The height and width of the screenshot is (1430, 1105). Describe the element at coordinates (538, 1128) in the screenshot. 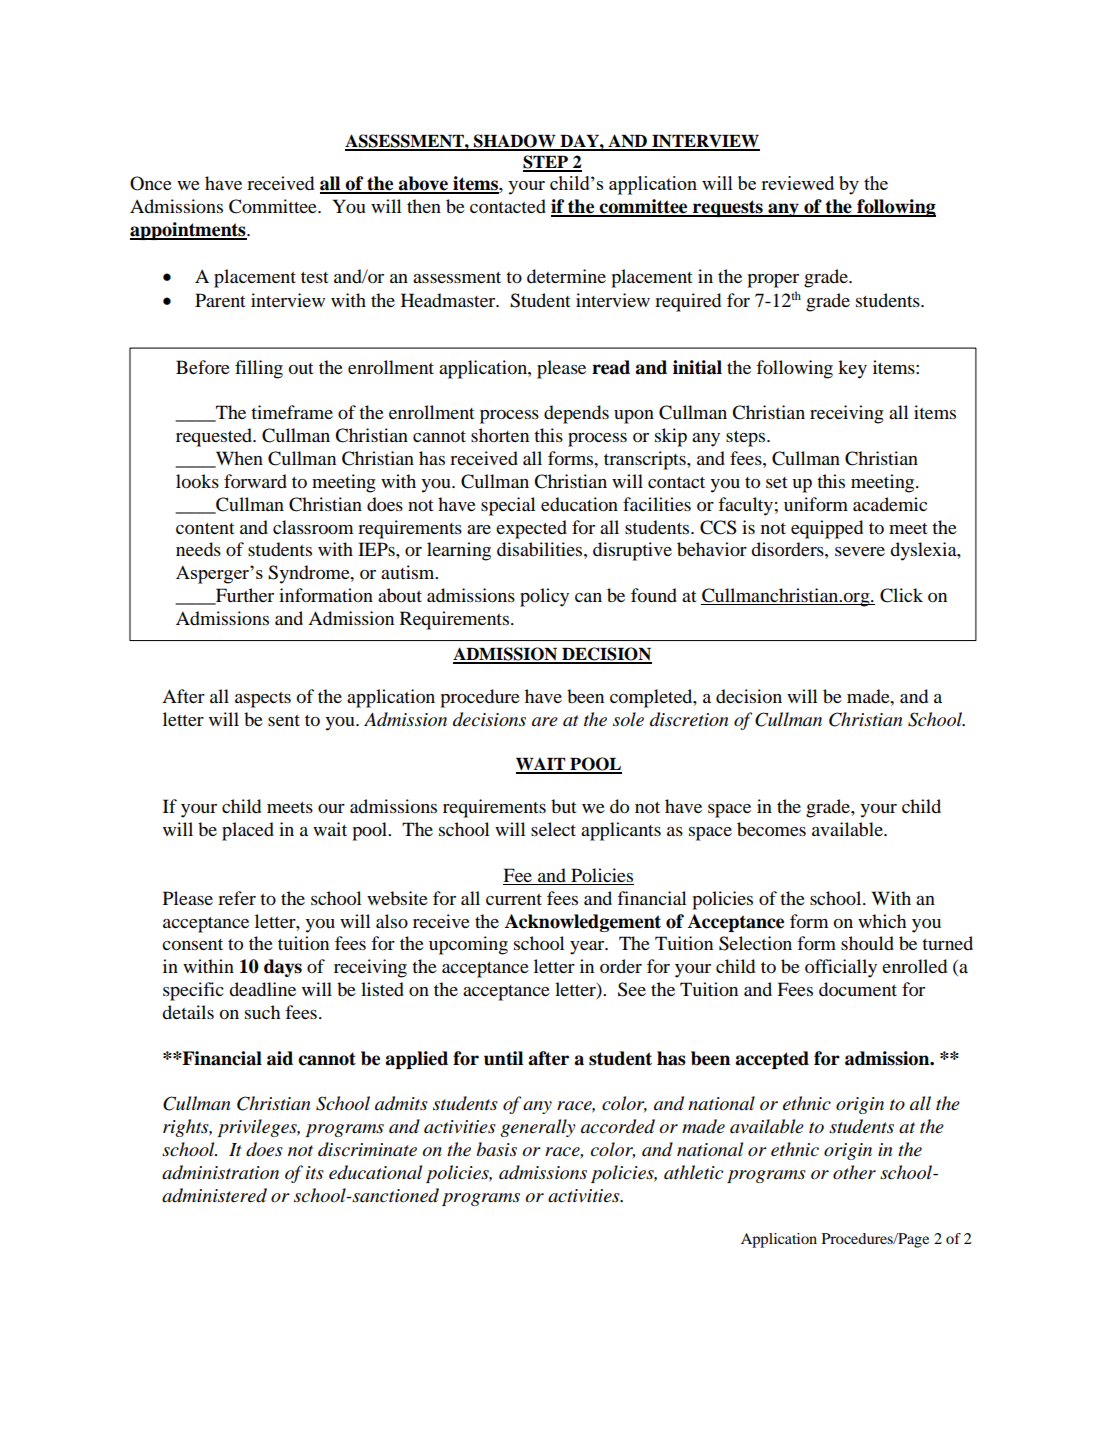

I see `generally` at that location.
